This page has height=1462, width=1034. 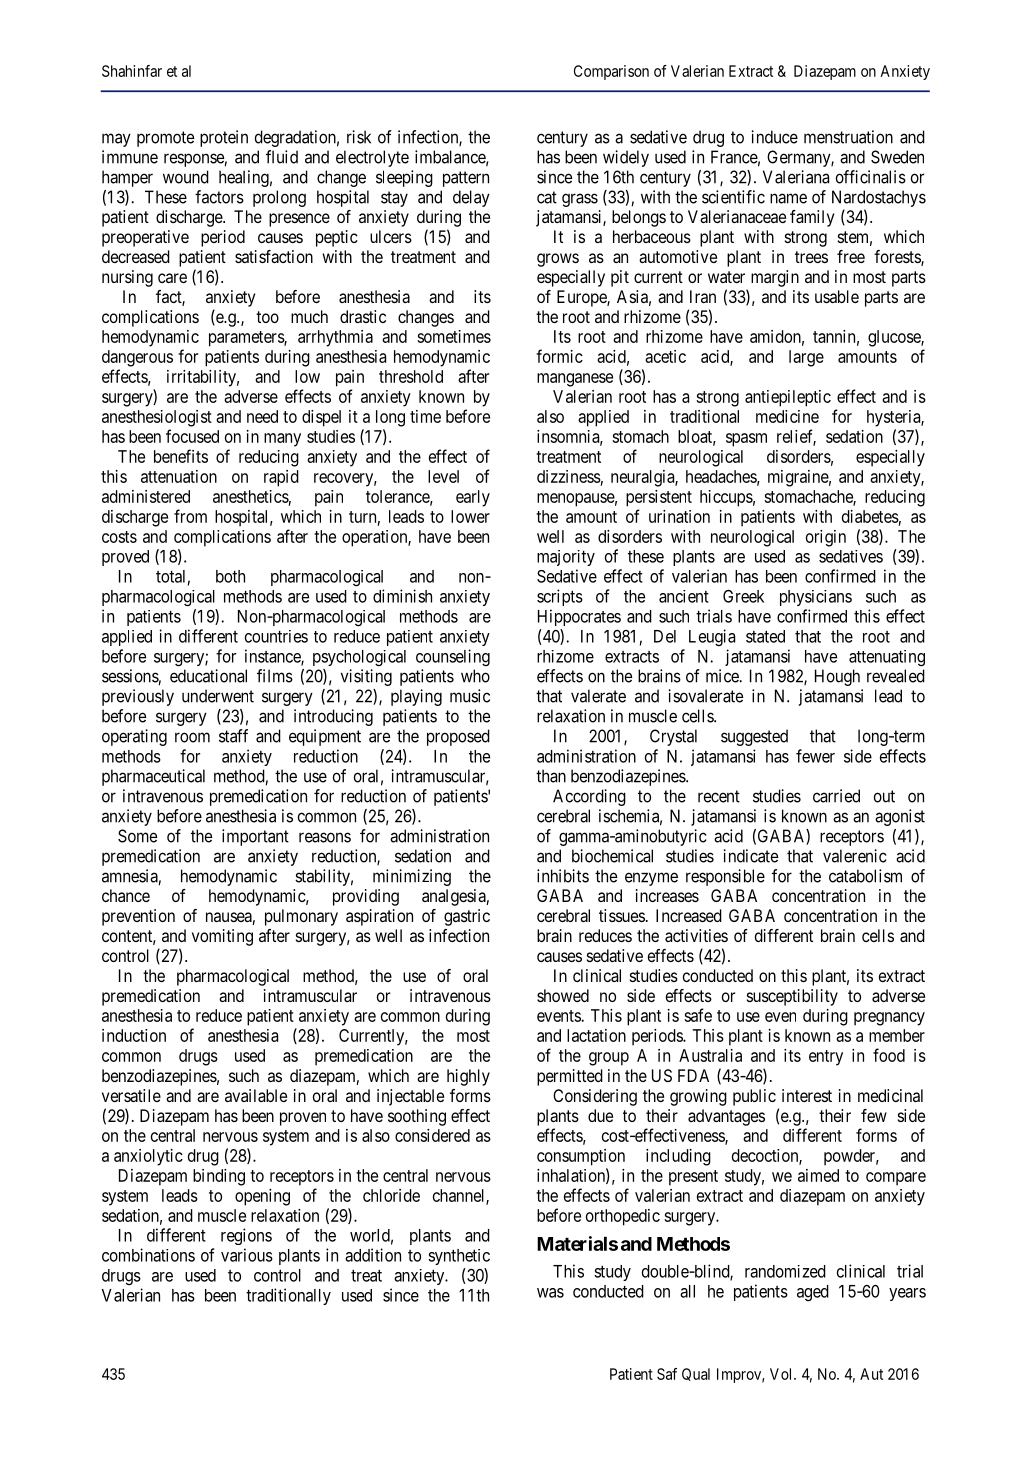 What do you see at coordinates (267, 317) in the page?
I see `too` at bounding box center [267, 317].
